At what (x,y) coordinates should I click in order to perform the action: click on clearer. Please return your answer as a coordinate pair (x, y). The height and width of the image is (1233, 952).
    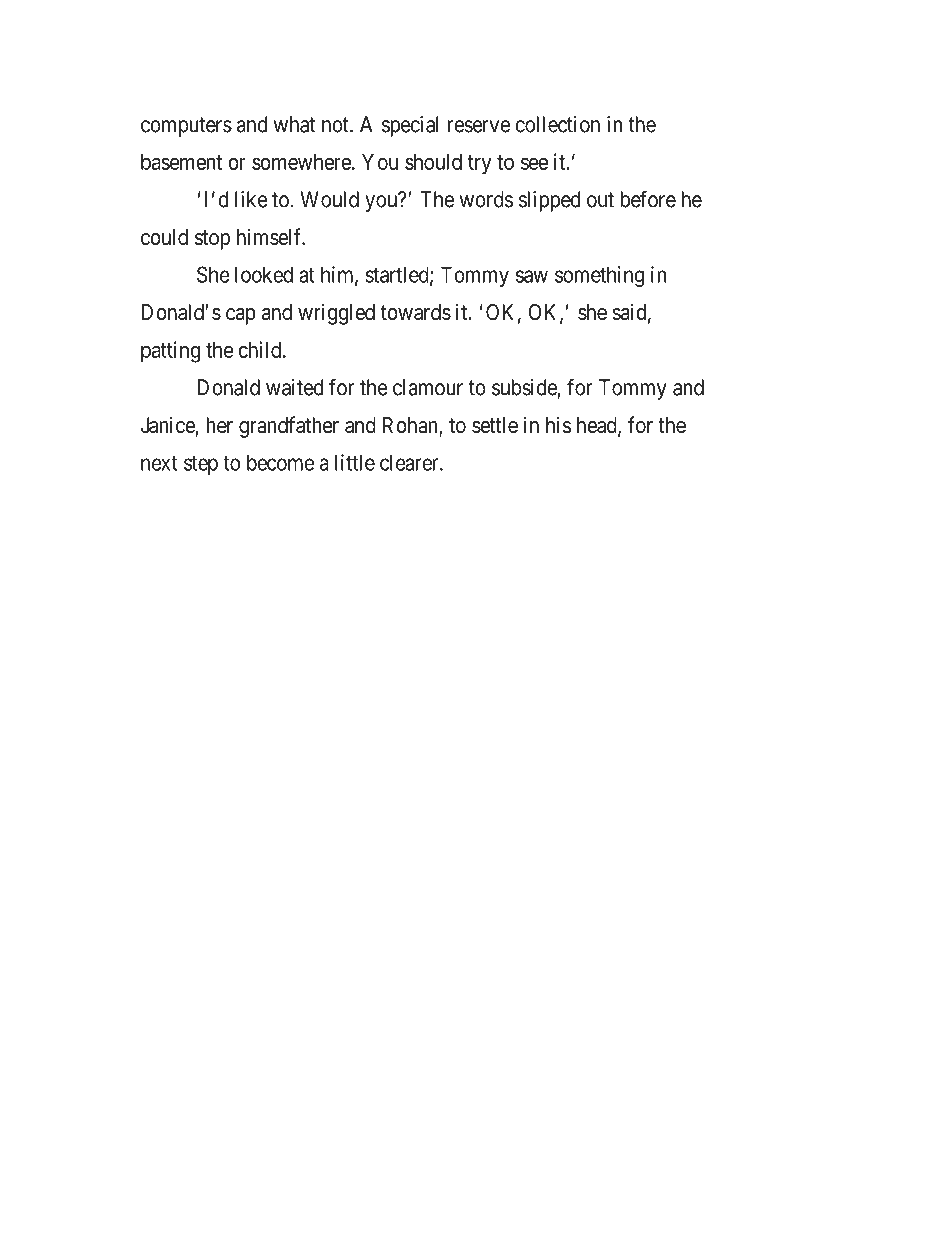
    Looking at the image, I should click on (410, 462).
